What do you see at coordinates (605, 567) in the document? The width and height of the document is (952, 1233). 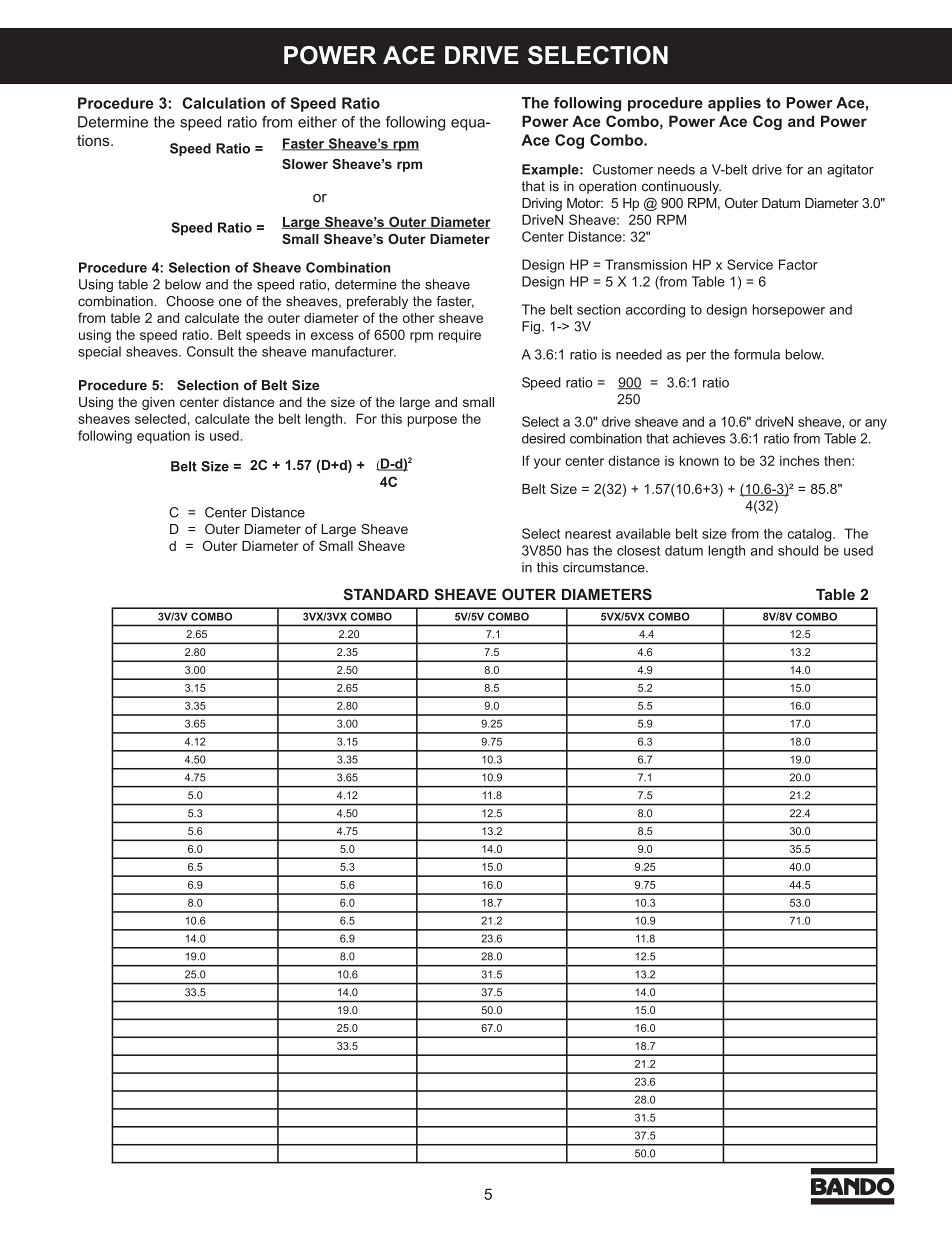 I see `circumstance` at bounding box center [605, 567].
